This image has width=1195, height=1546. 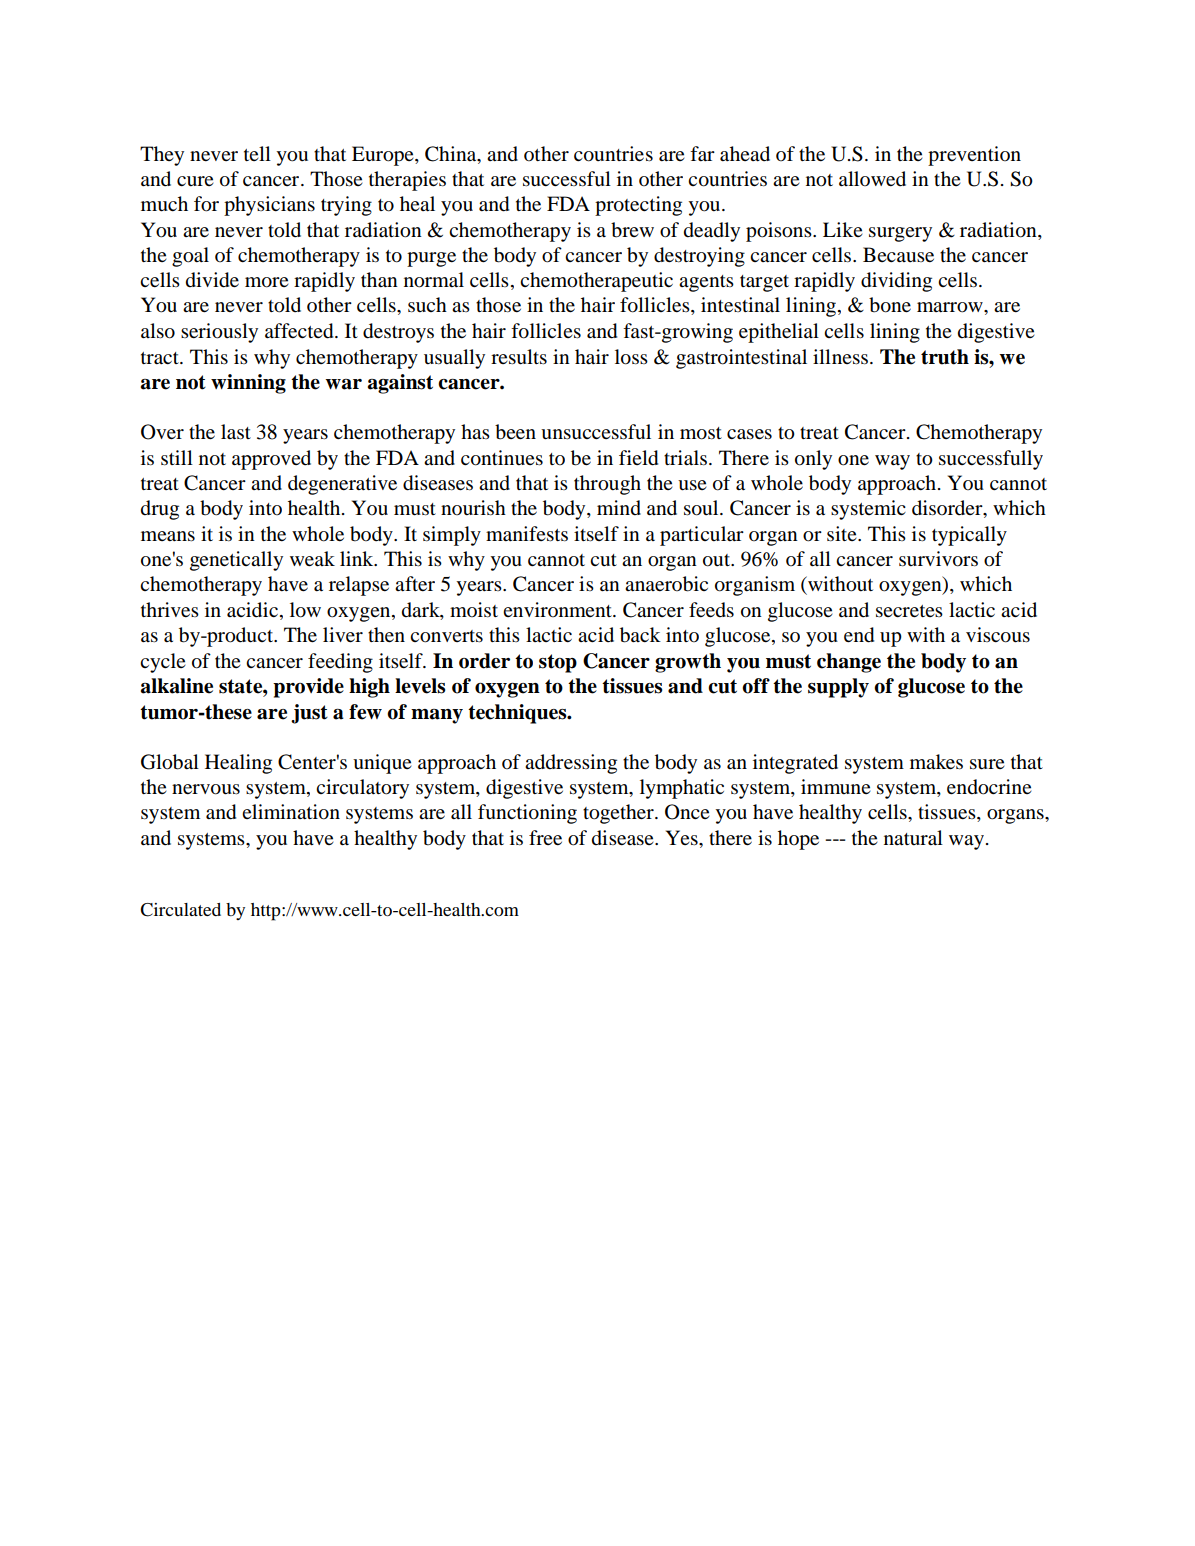 I want to click on supply, so click(x=838, y=688).
